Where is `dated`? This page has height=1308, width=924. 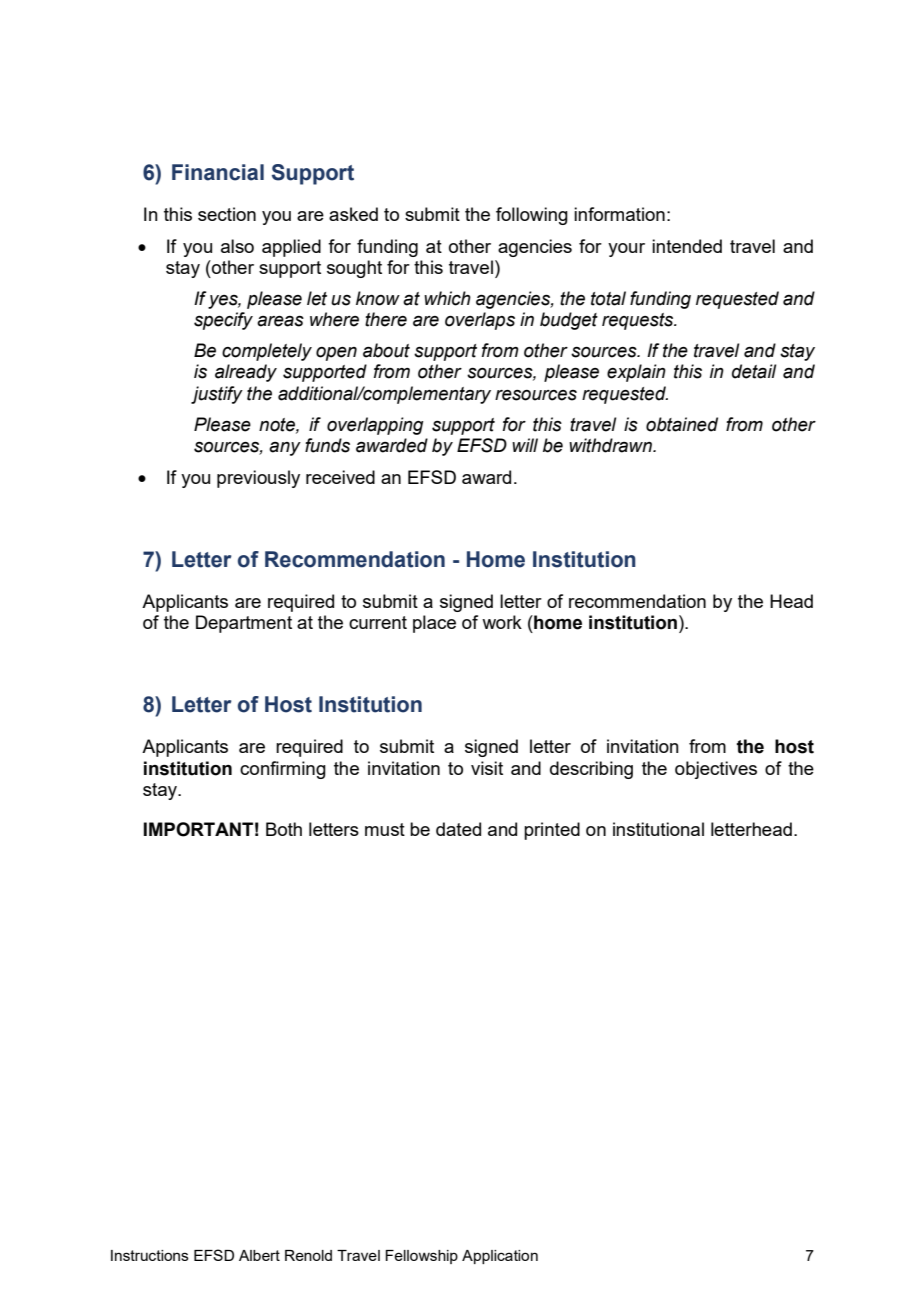 dated is located at coordinates (458, 829).
